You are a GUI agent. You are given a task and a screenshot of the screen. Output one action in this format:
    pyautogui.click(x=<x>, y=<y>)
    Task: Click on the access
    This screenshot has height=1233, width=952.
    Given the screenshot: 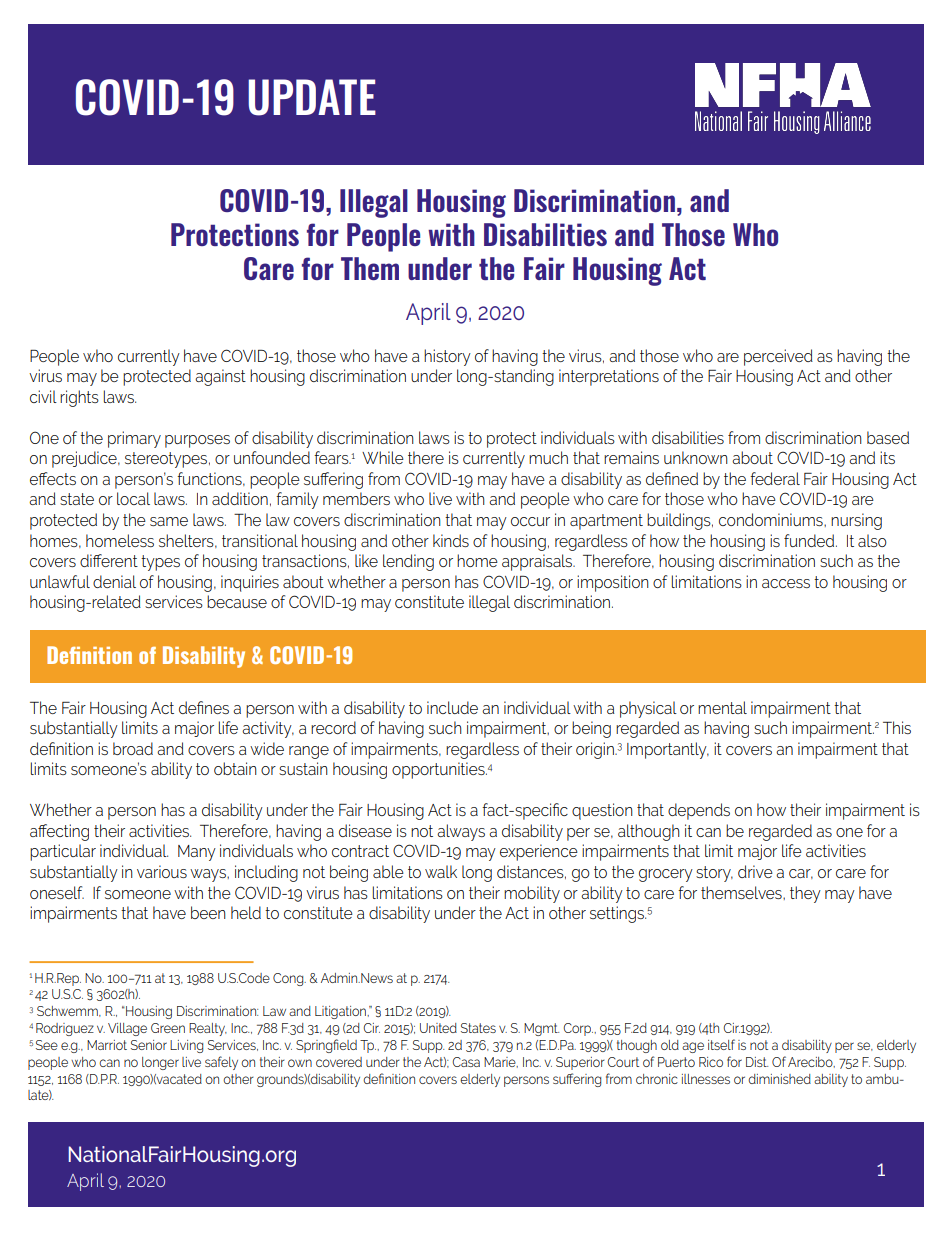 What is the action you would take?
    pyautogui.click(x=786, y=583)
